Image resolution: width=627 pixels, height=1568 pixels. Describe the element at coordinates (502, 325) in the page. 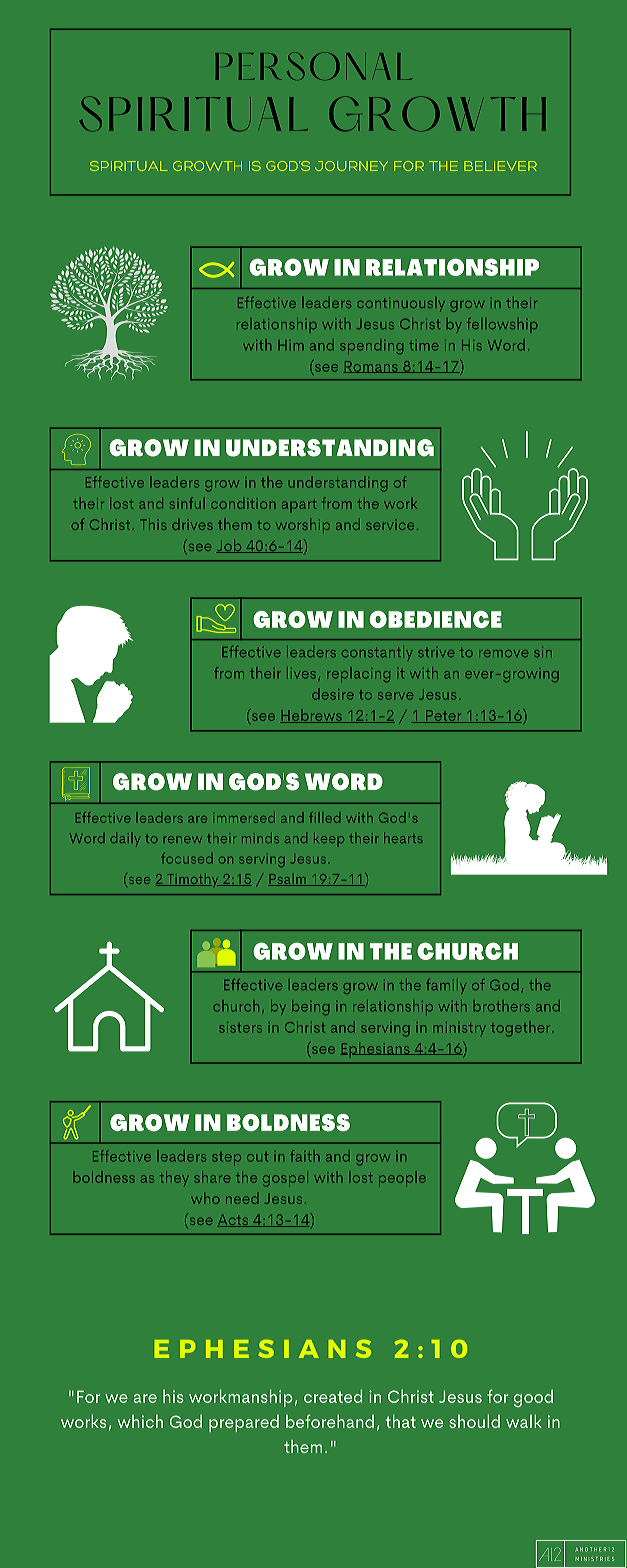

I see `fellowship` at that location.
